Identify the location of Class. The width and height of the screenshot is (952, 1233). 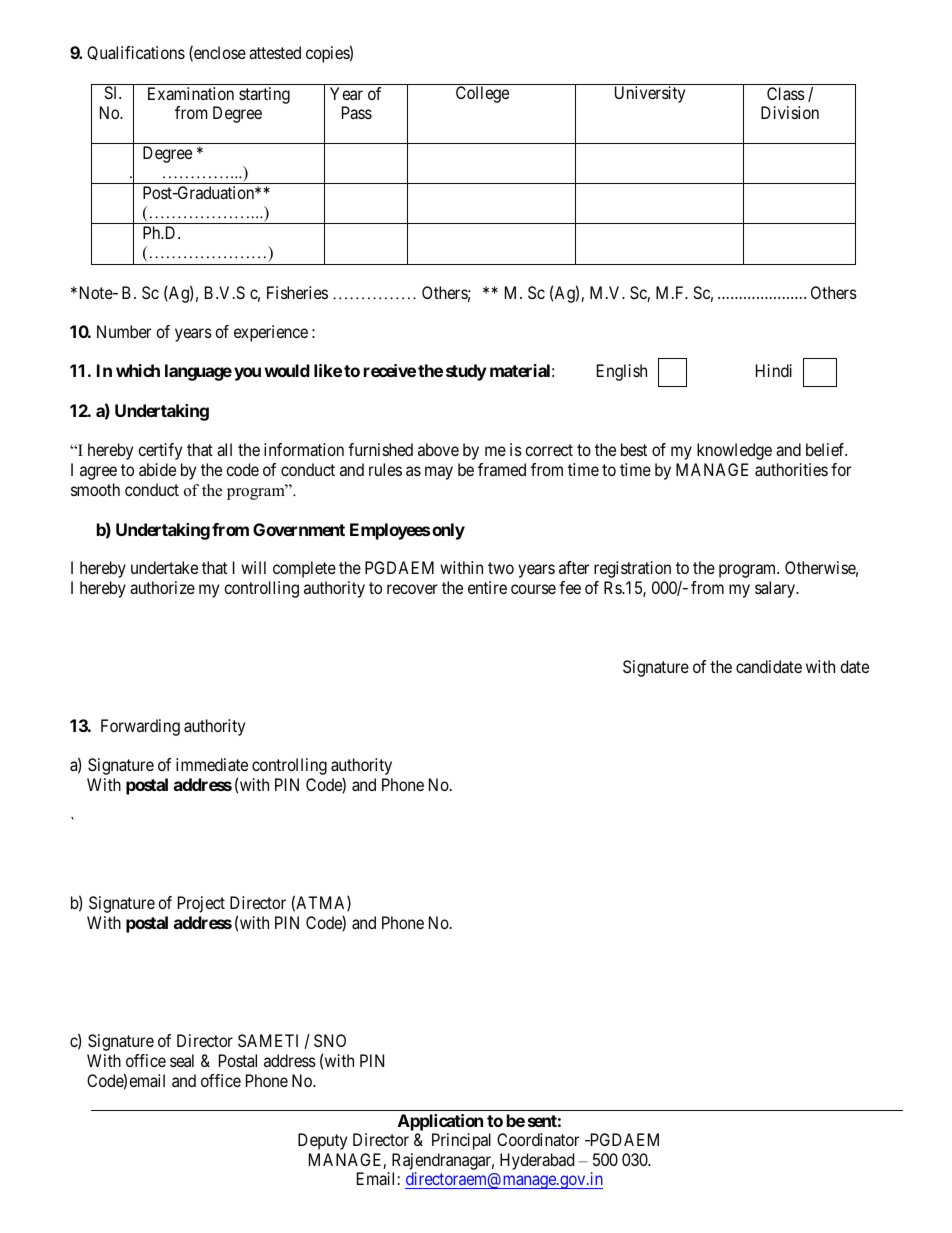
(786, 93).
